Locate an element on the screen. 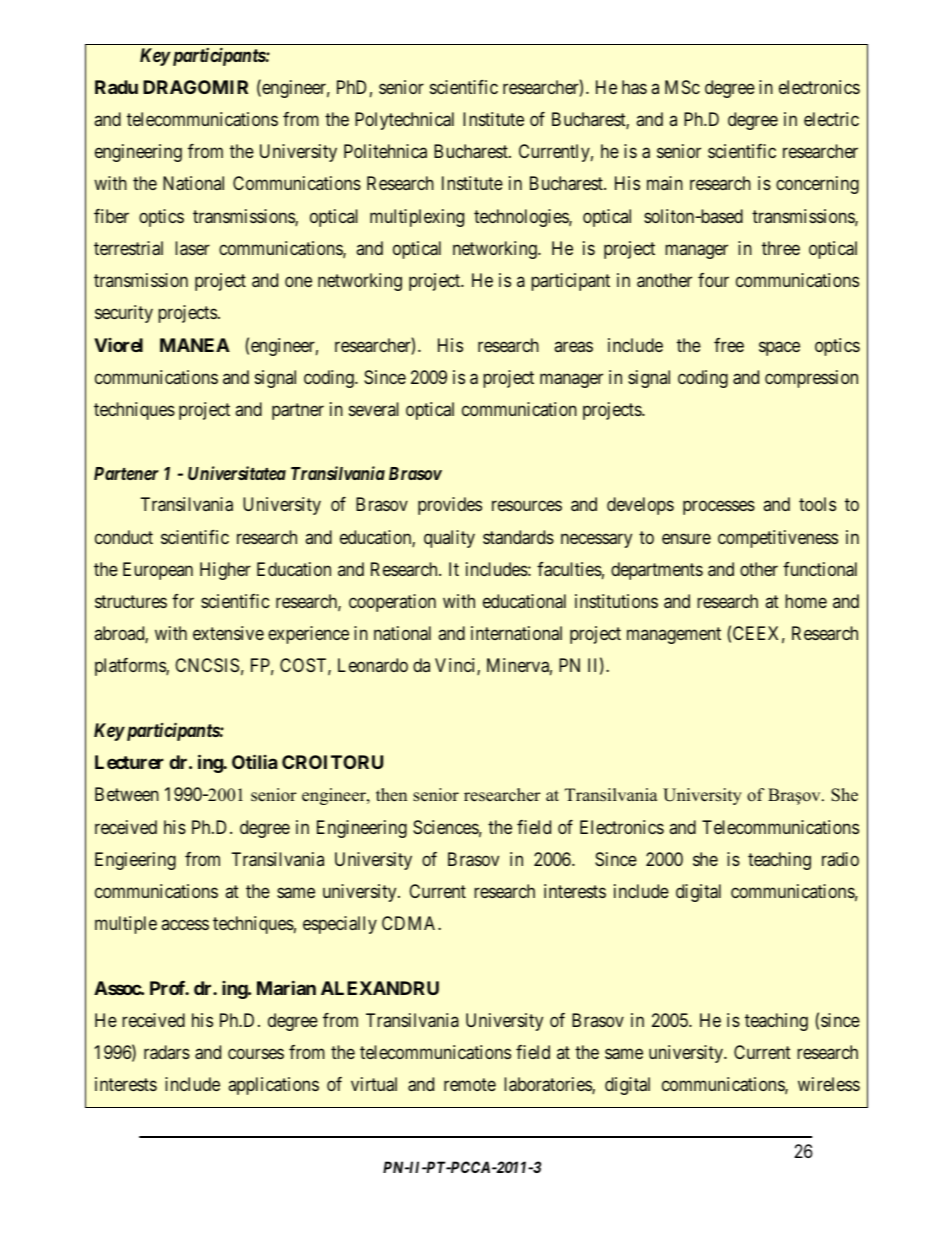 The width and height of the screenshot is (952, 1233). provides is located at coordinates (450, 506).
